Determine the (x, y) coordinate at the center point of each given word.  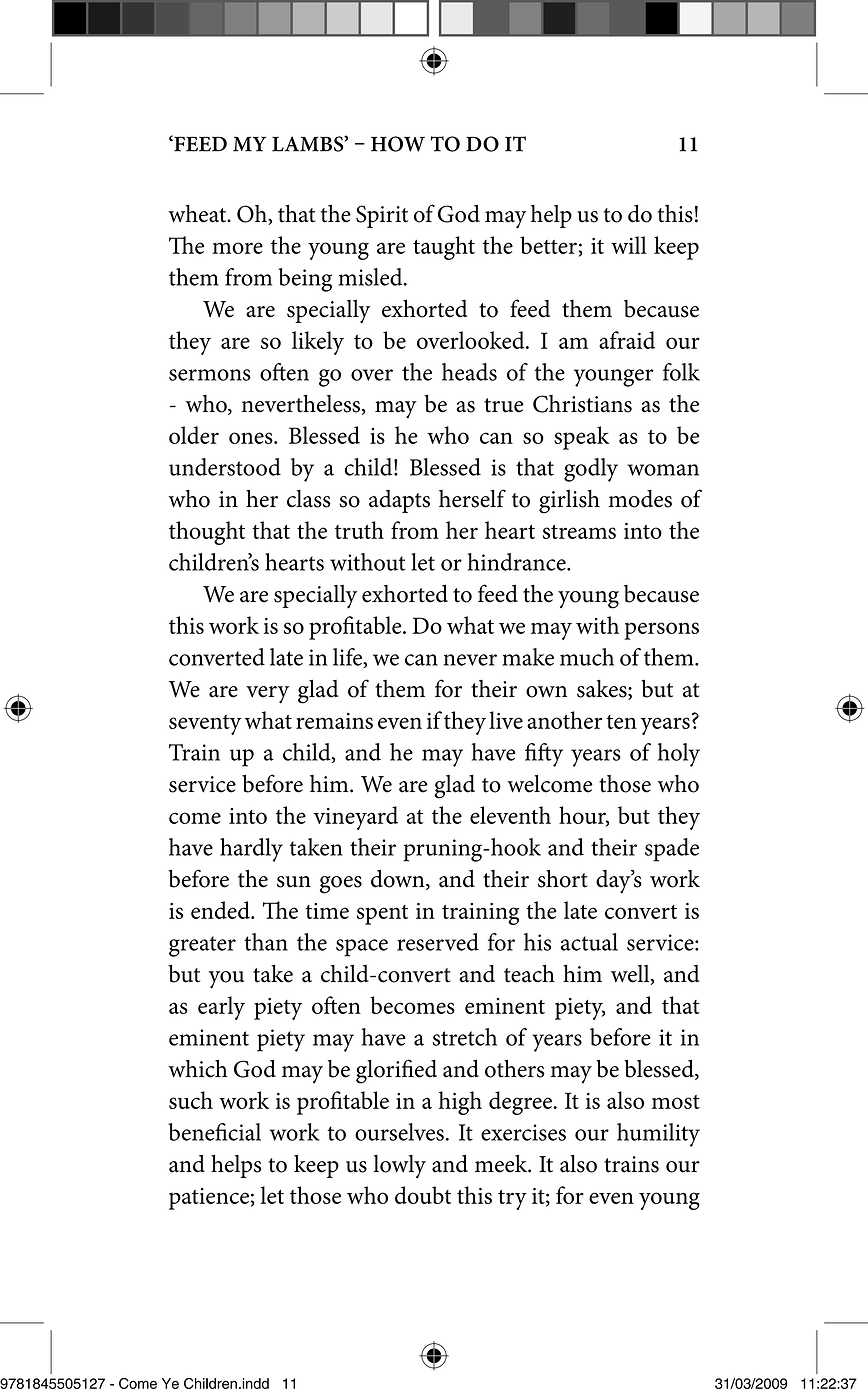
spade (672, 850)
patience (210, 1199)
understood (225, 467)
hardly (251, 850)
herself (472, 498)
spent (382, 915)
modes (640, 499)
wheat (198, 214)
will (629, 245)
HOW (398, 144)
